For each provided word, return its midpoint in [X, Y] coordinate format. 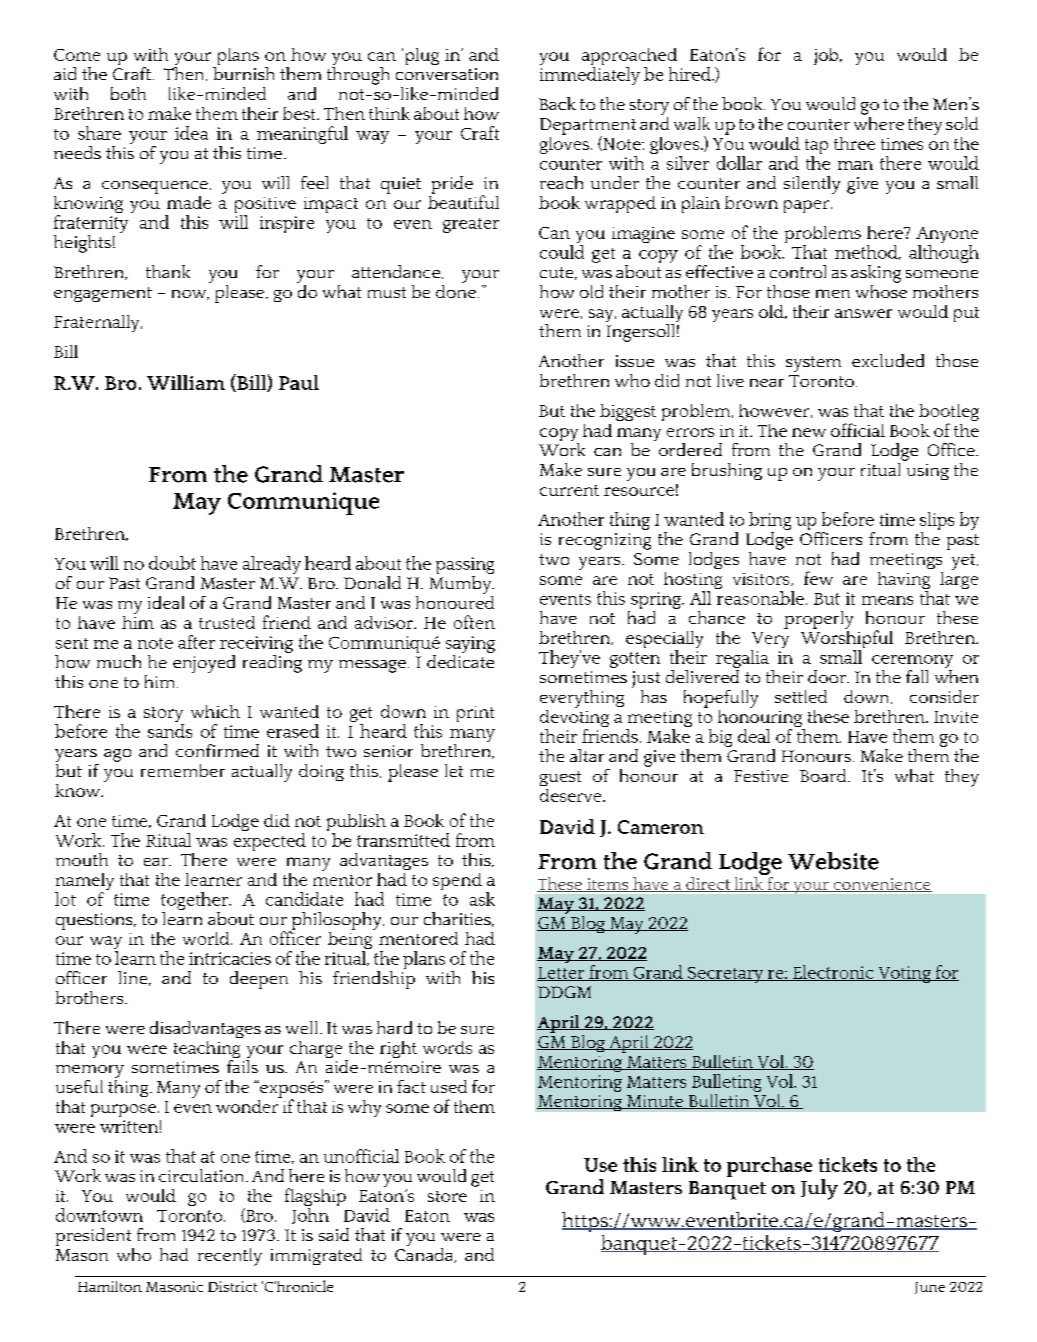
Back [557, 103]
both [128, 93]
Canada [425, 1254]
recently [230, 1257]
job [827, 56]
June [930, 1288]
